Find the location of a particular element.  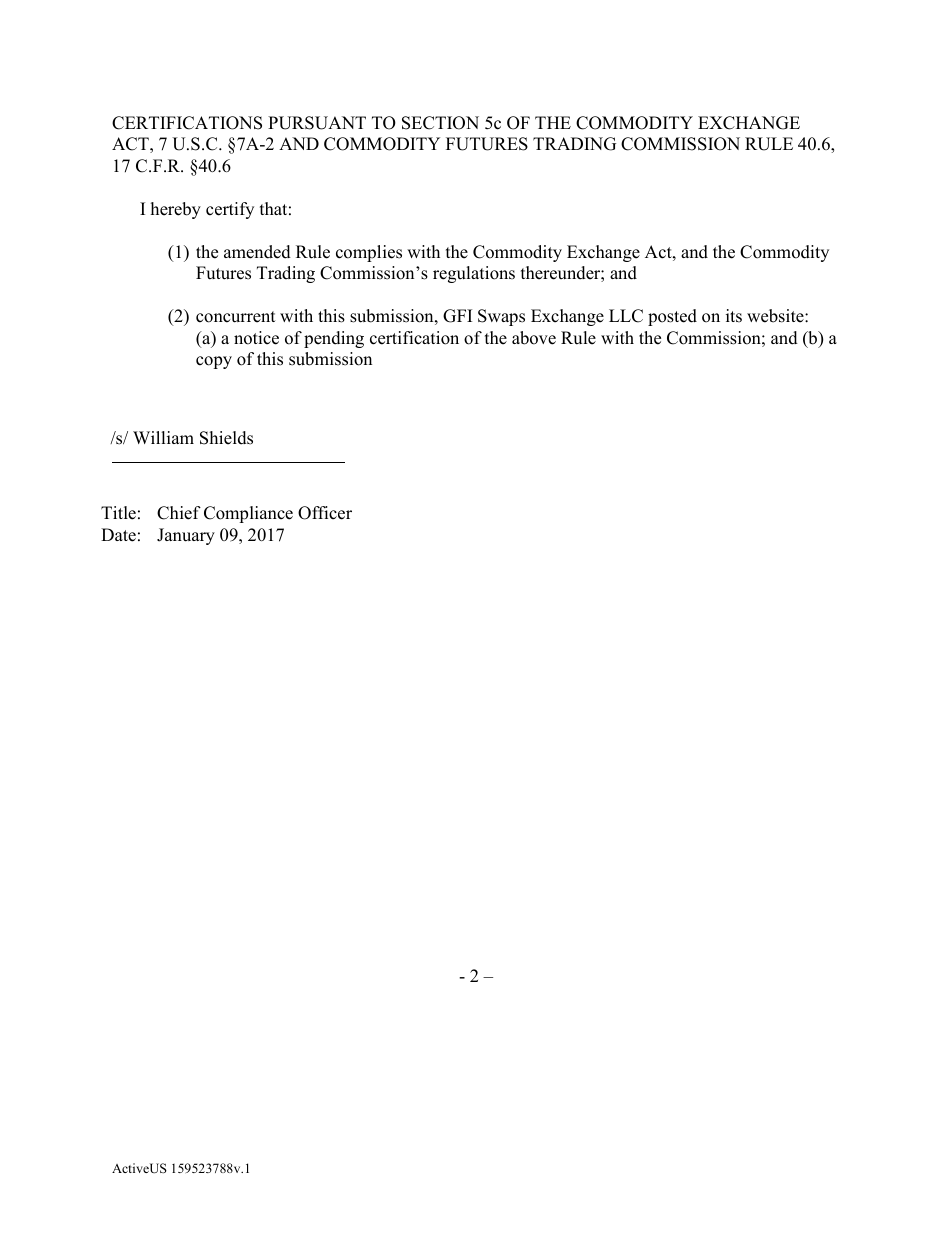

Officer is located at coordinates (325, 513).
